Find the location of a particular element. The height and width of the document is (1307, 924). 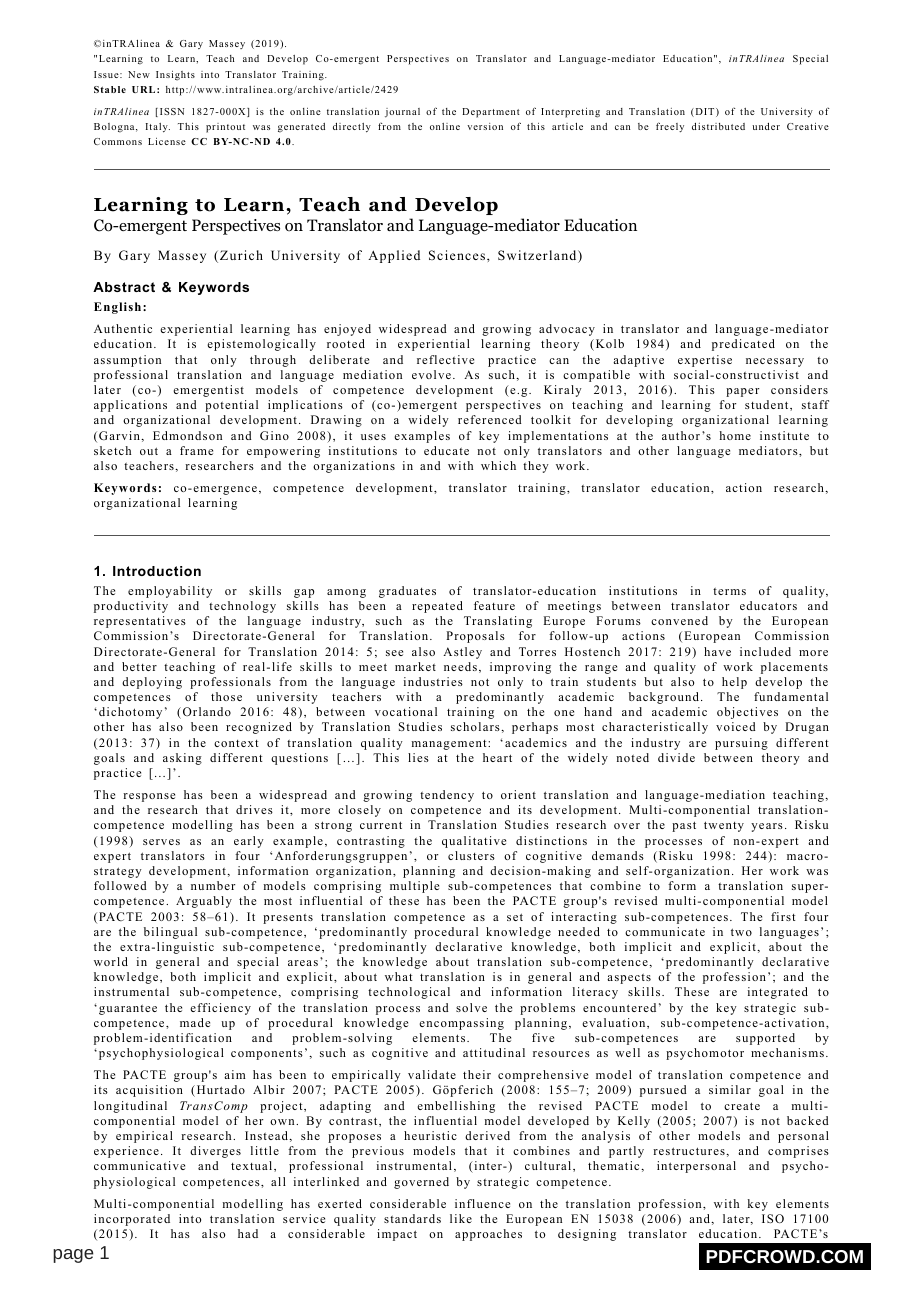

paper is located at coordinates (742, 392).
